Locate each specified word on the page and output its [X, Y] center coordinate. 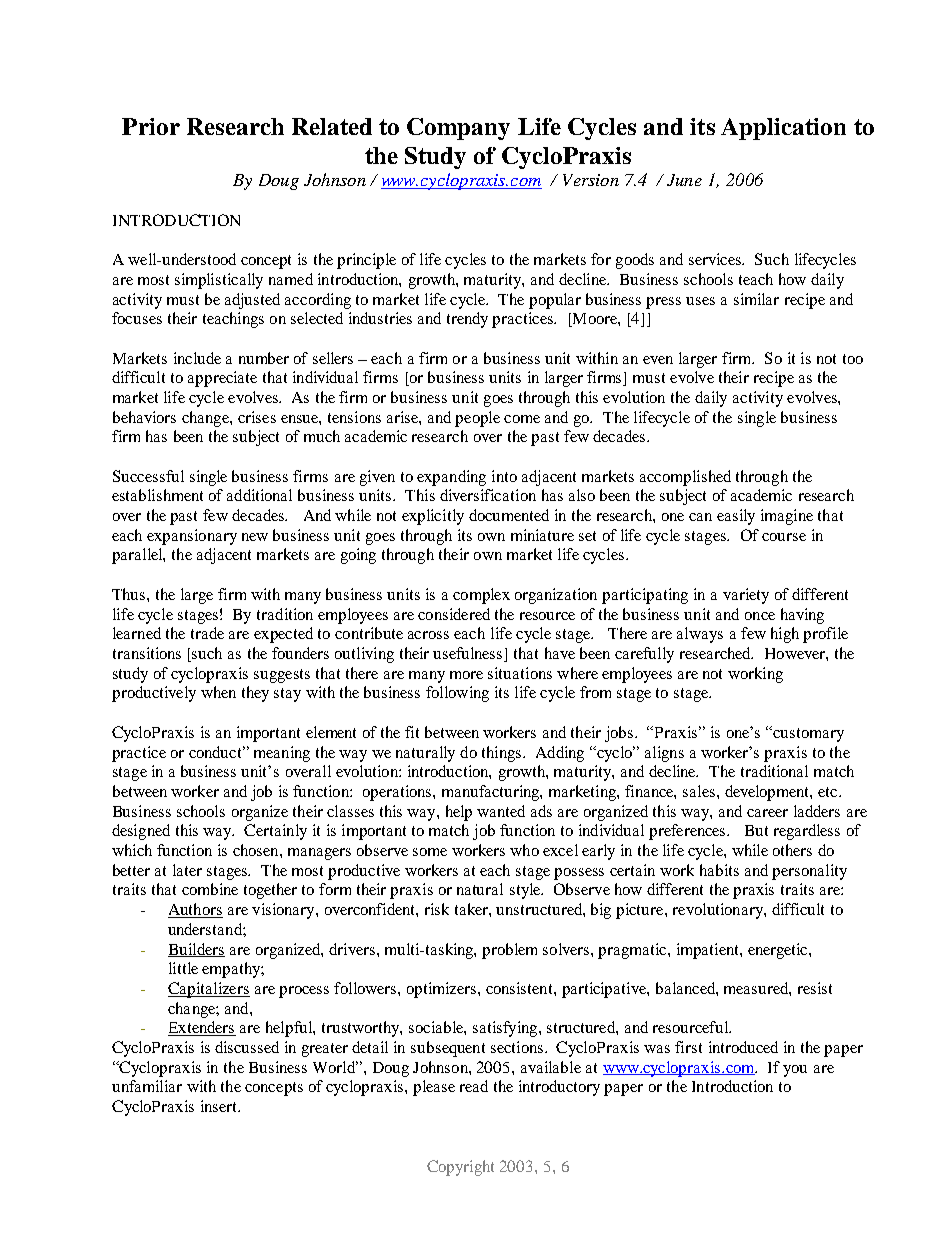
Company [458, 129]
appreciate [222, 379]
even [658, 360]
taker [472, 909]
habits [719, 870]
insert [220, 1106]
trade [207, 633]
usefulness [469, 654]
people [477, 419]
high [785, 635]
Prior [151, 126]
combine [210, 889]
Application [783, 129]
